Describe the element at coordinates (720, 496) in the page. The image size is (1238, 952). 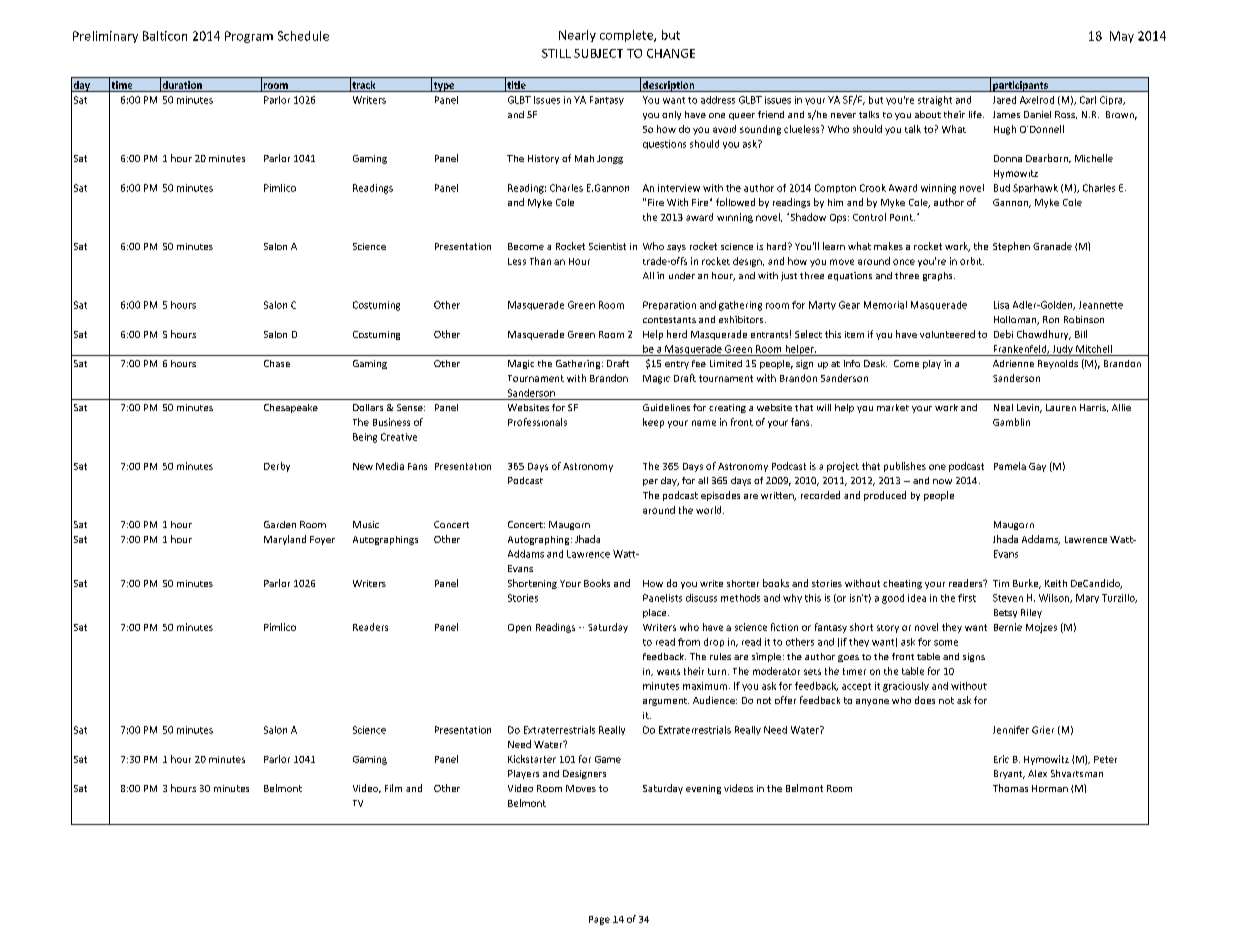
I see `episodes` at that location.
